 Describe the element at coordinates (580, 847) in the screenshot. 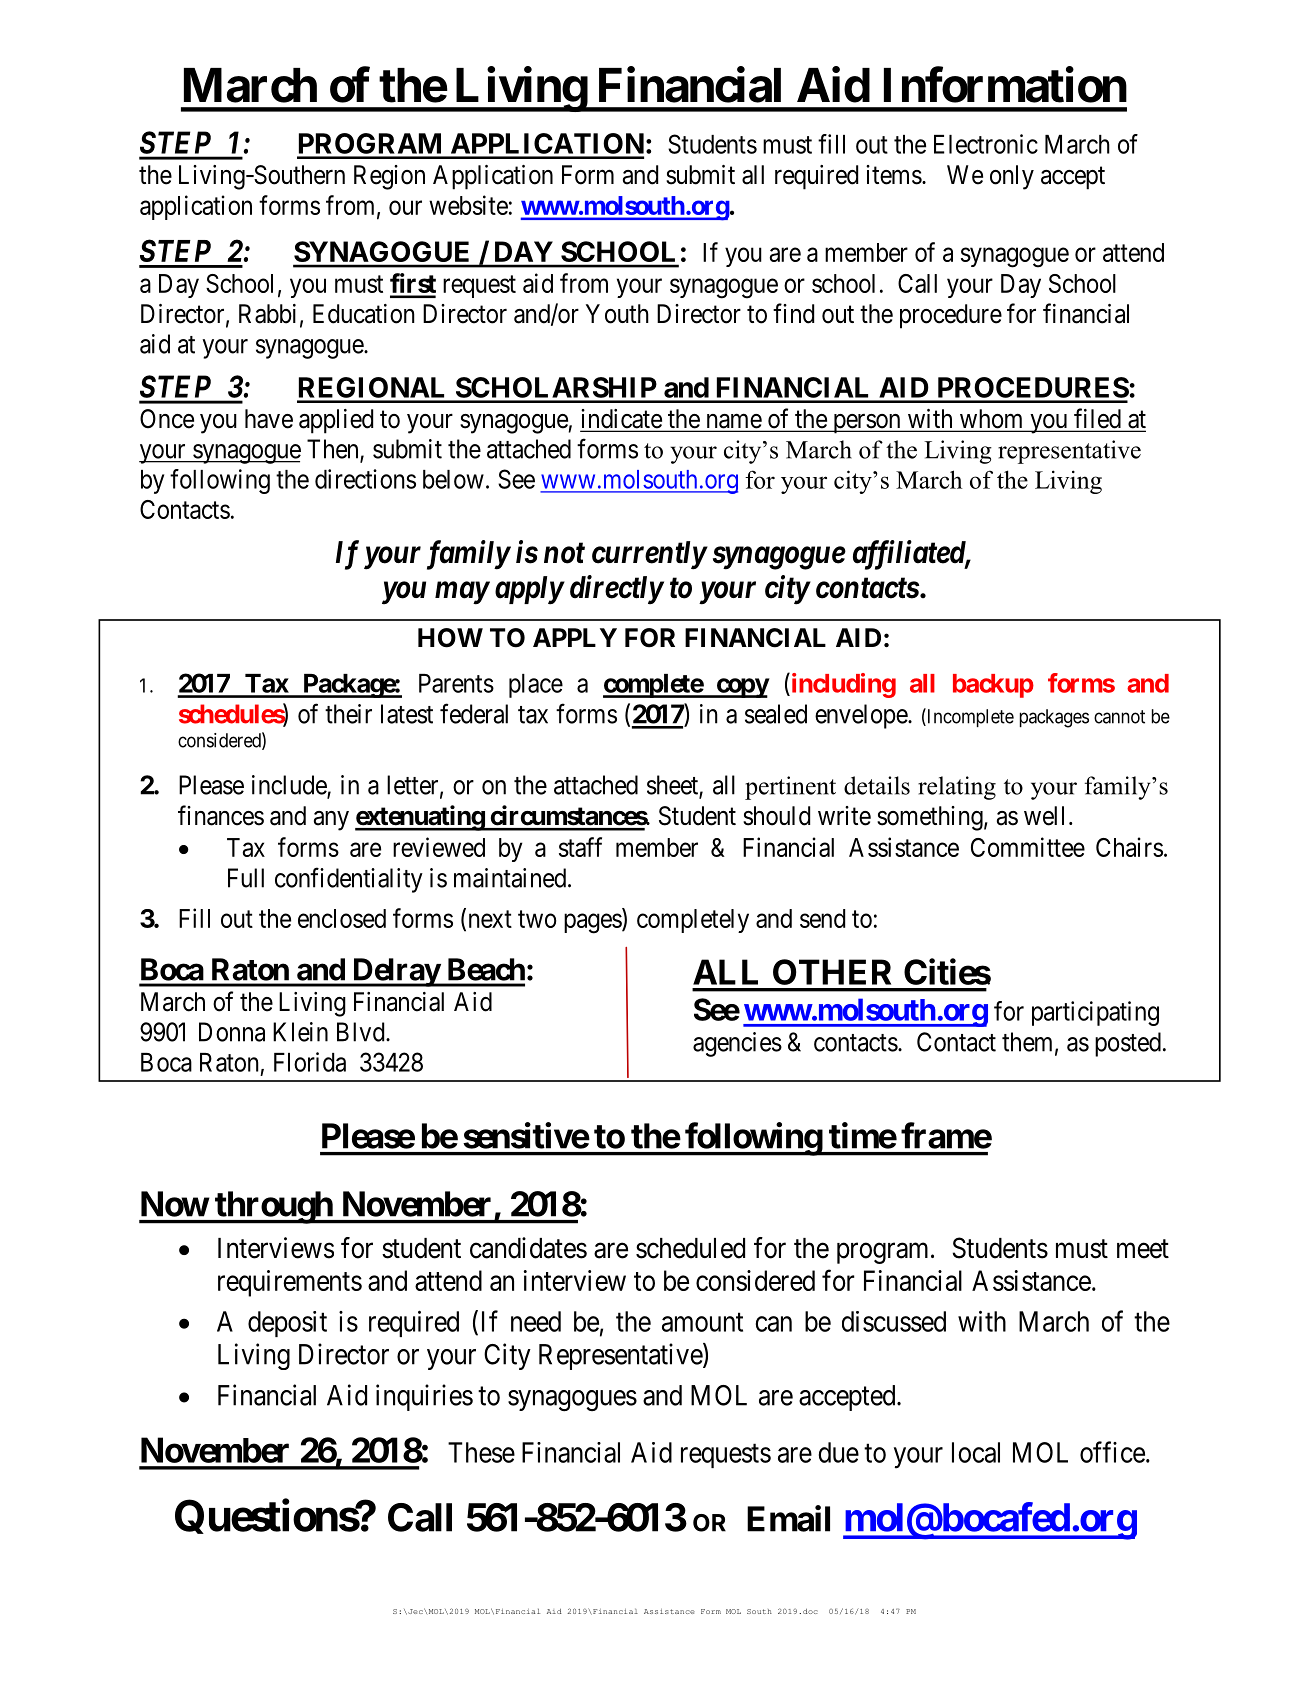

I see `staff` at that location.
